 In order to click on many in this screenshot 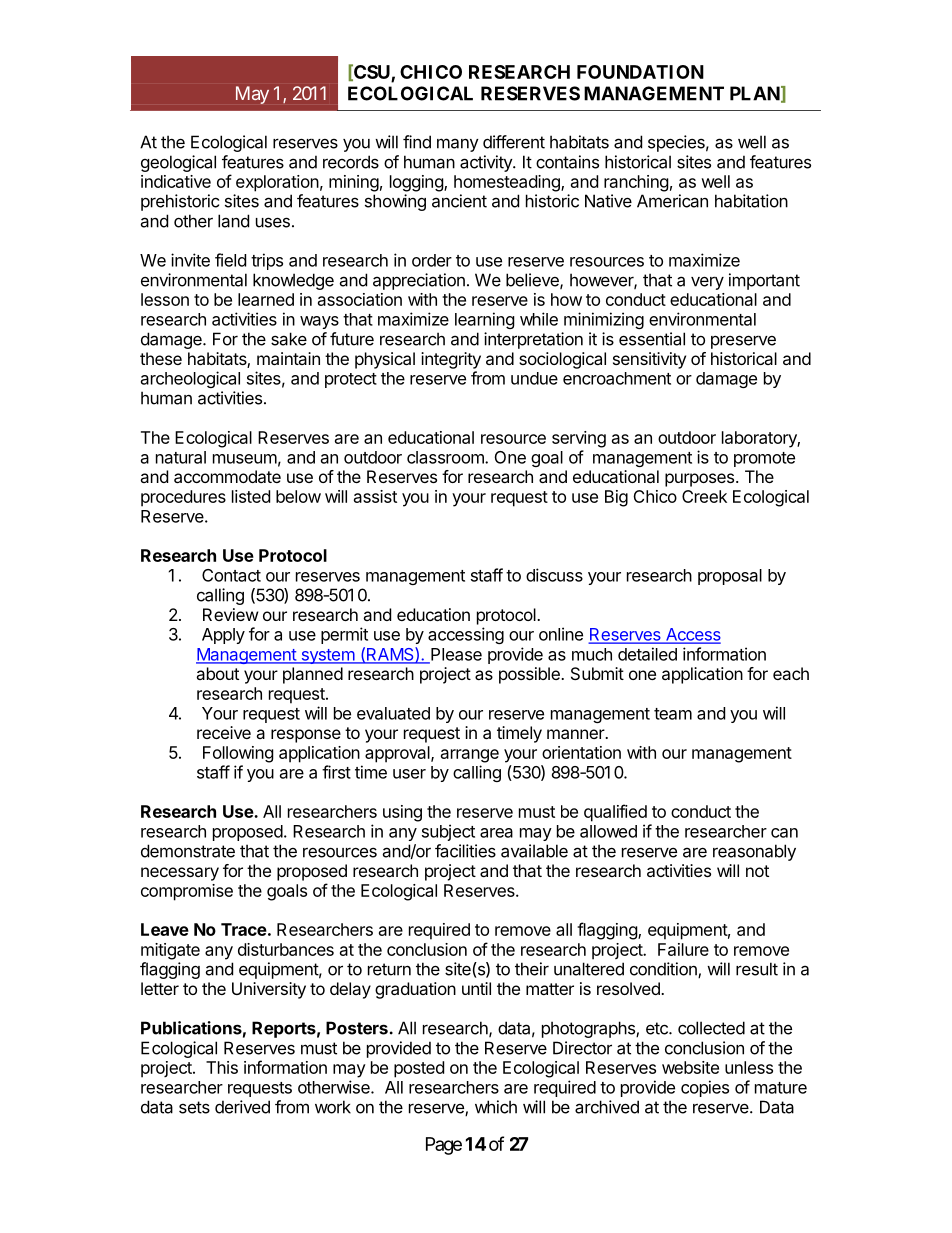, I will do `click(458, 145)`.
